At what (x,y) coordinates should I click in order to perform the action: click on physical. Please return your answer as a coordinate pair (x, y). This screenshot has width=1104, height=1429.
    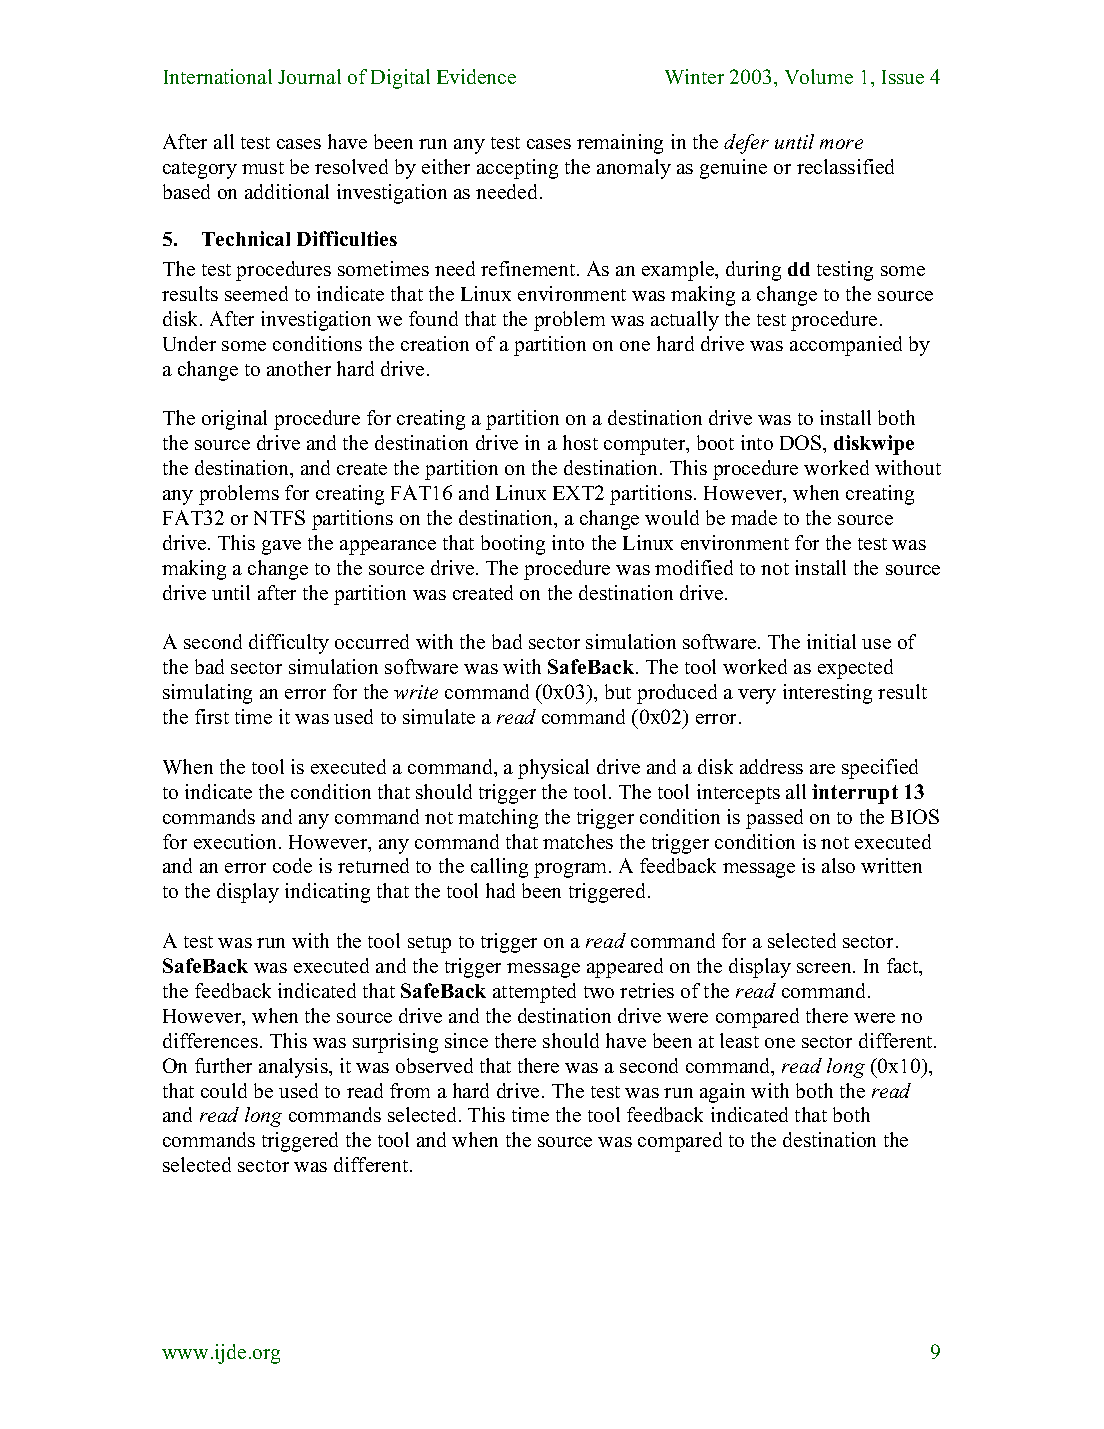
    Looking at the image, I should click on (553, 769).
